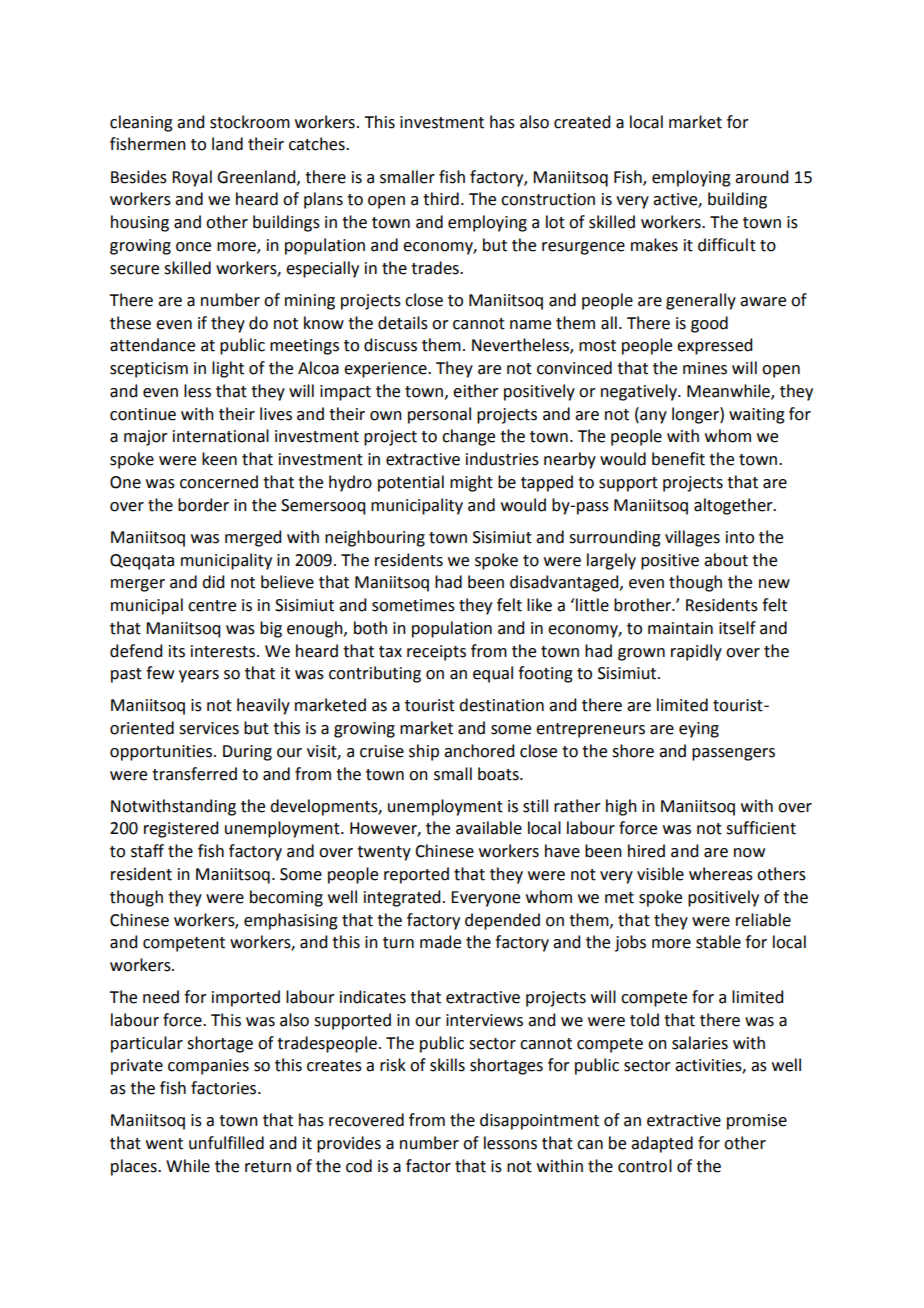 This screenshot has width=924, height=1308. Describe the element at coordinates (489, 828) in the screenshot. I see `available` at that location.
